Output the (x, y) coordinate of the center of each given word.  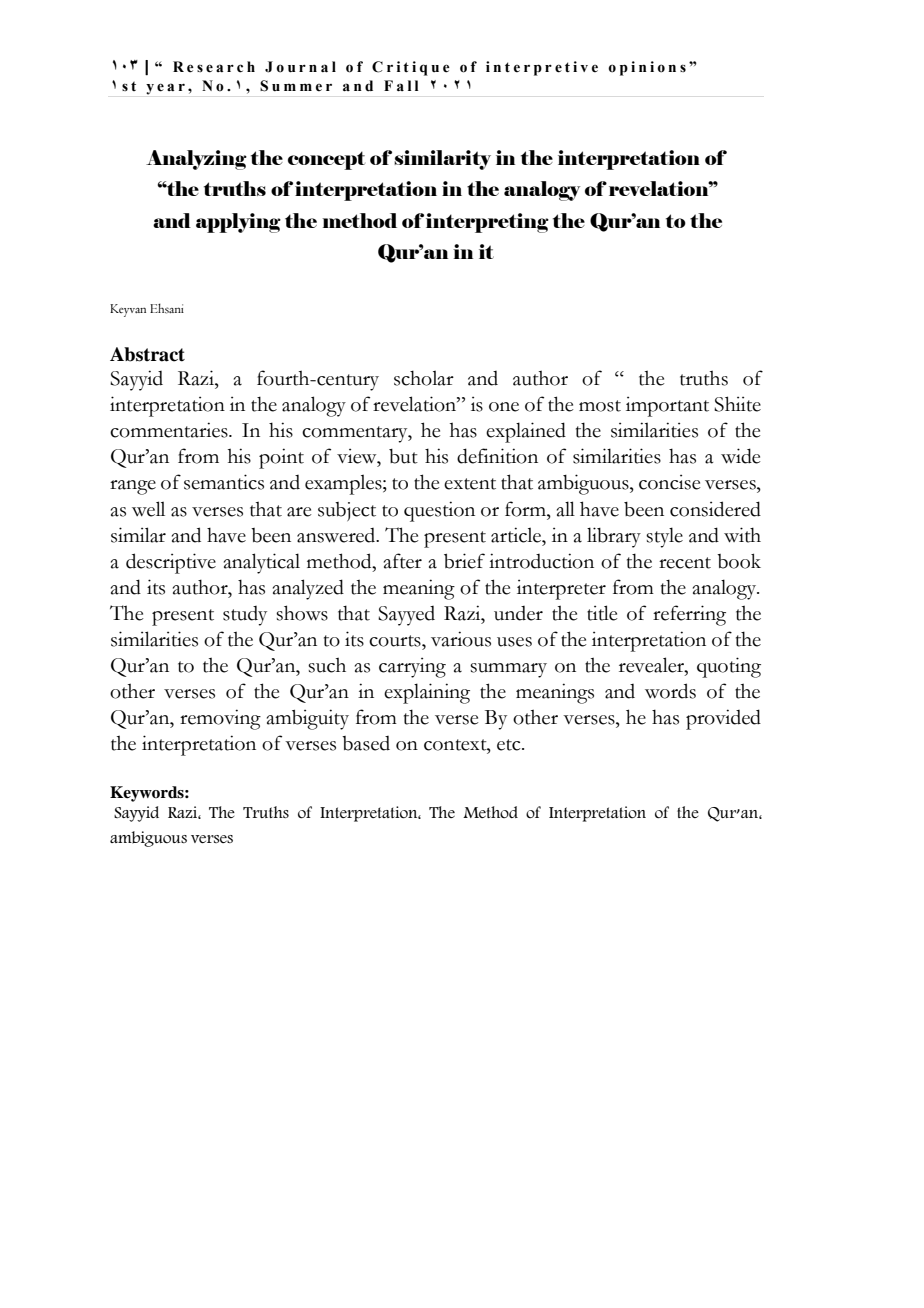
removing (220, 719)
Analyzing (196, 160)
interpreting (487, 223)
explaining (427, 693)
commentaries (170, 430)
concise (670, 482)
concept (326, 160)
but (403, 456)
